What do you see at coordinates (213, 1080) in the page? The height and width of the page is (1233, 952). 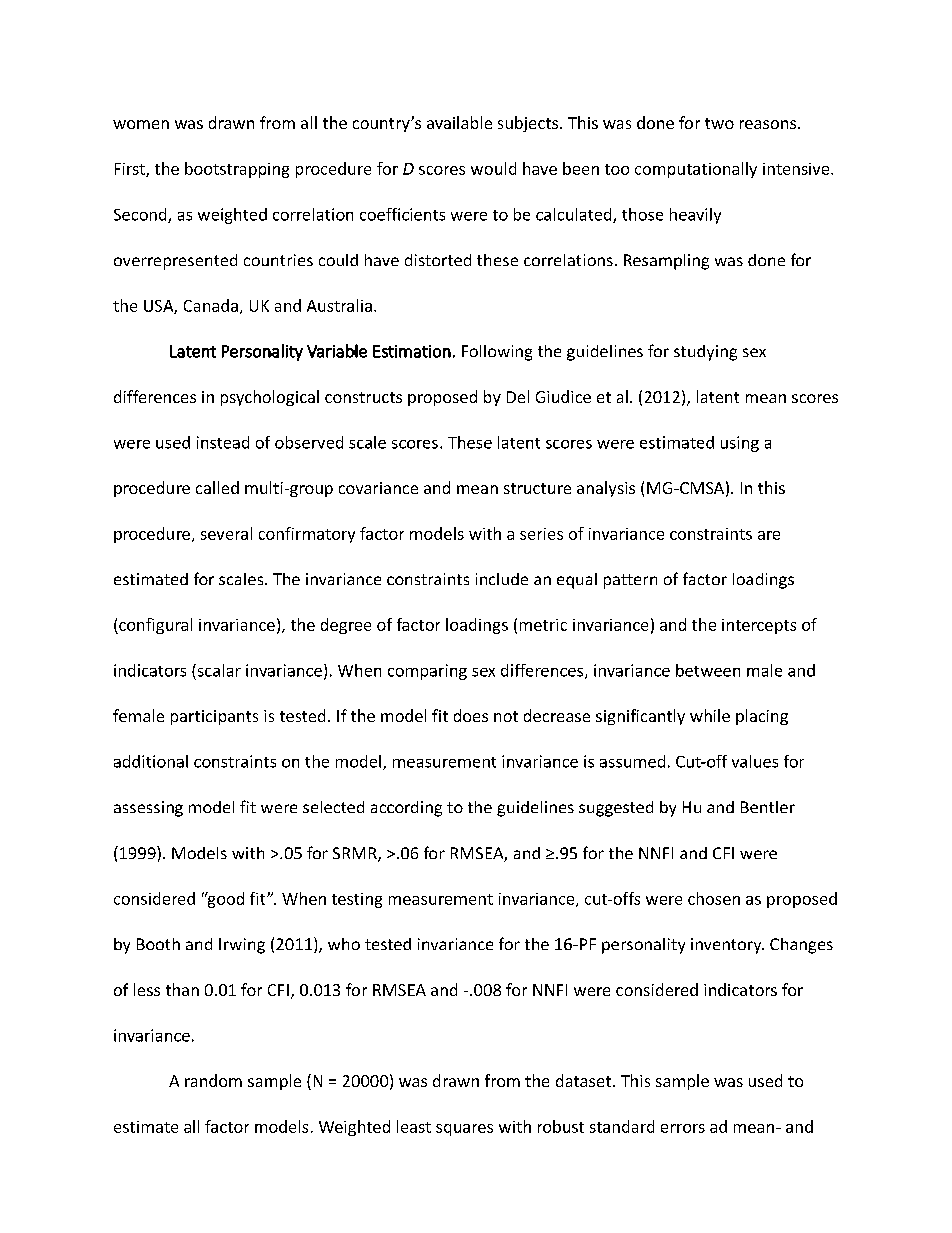 I see `random` at bounding box center [213, 1080].
